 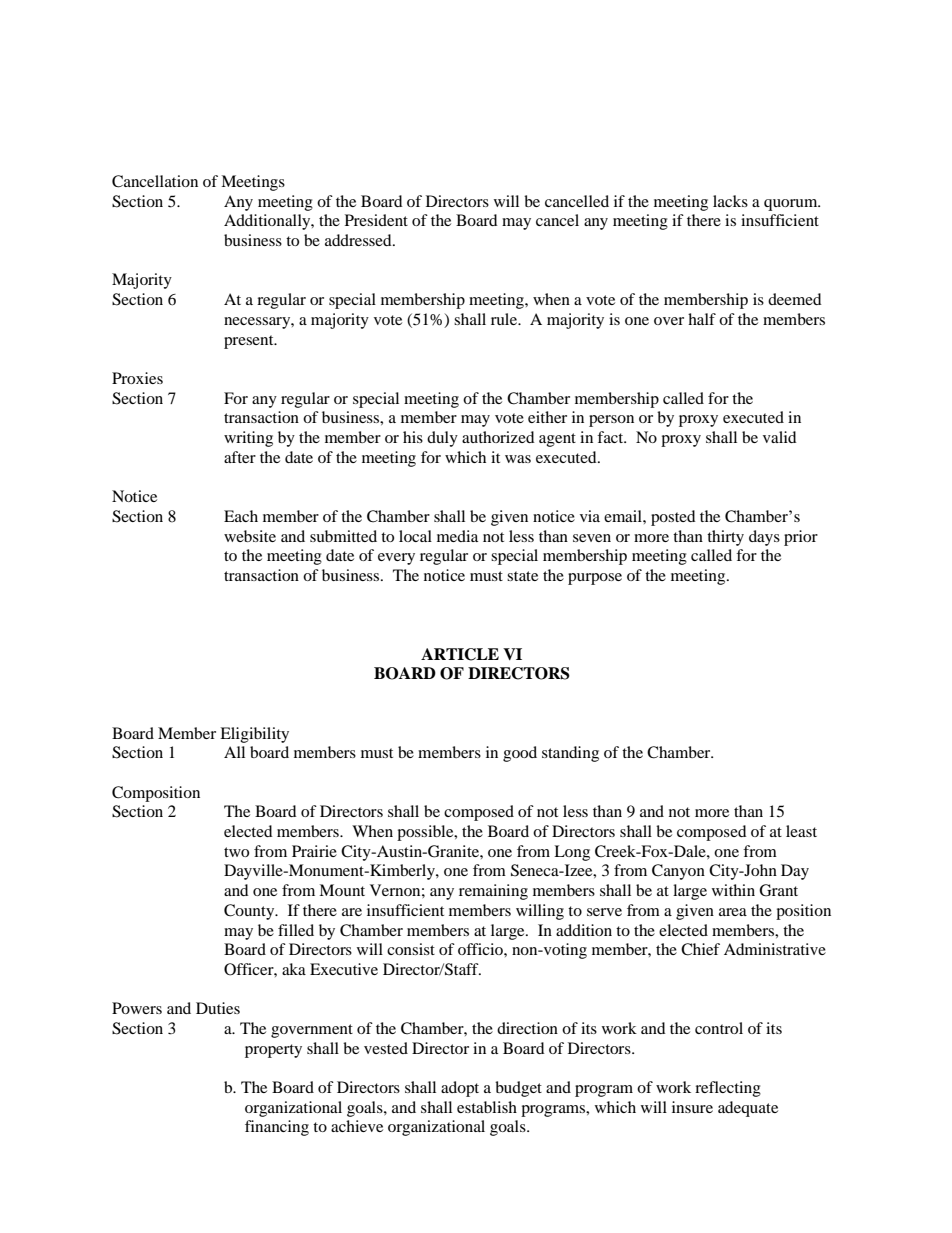 What do you see at coordinates (457, 536) in the document?
I see `media` at bounding box center [457, 536].
